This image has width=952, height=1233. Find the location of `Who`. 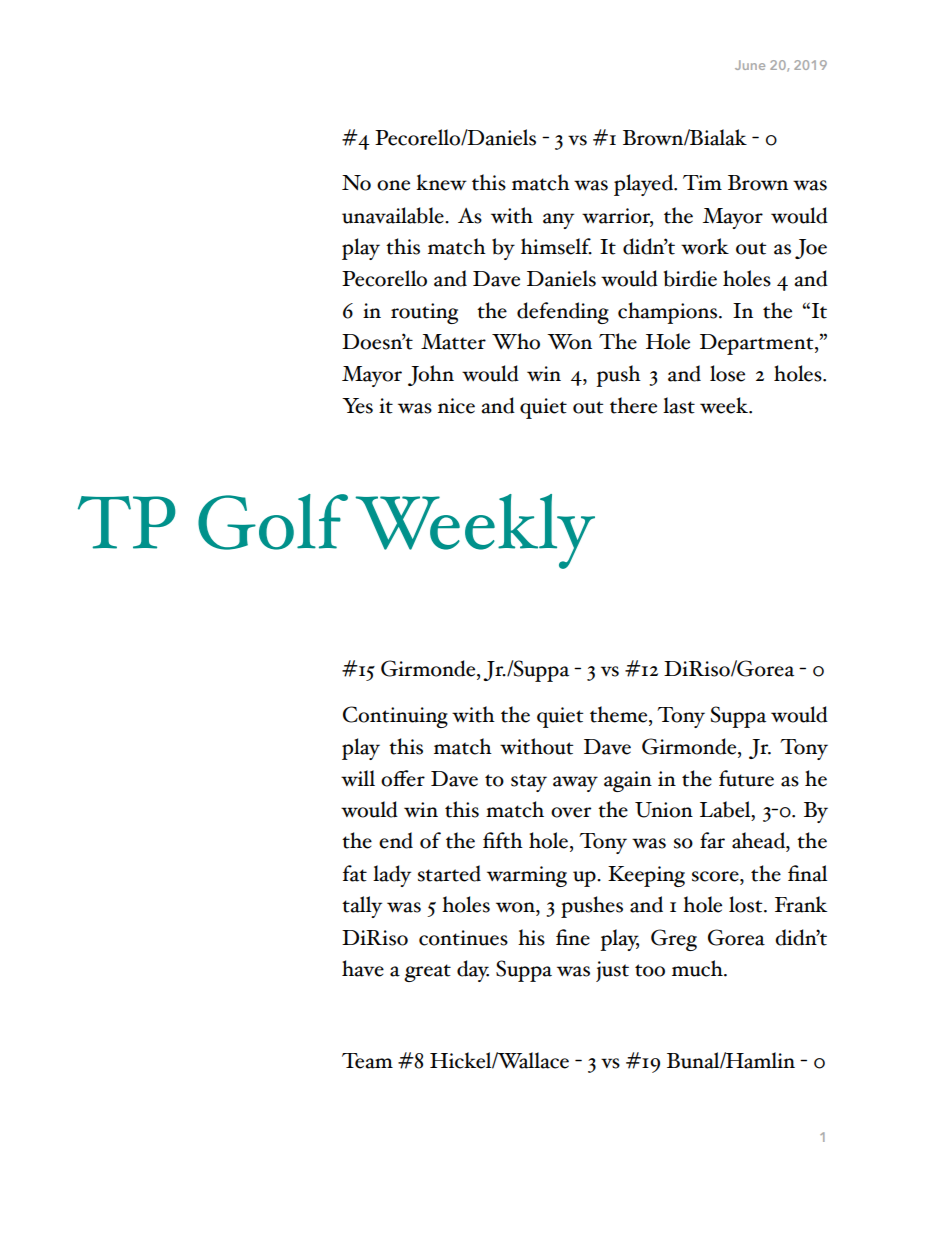

Who is located at coordinates (516, 341).
